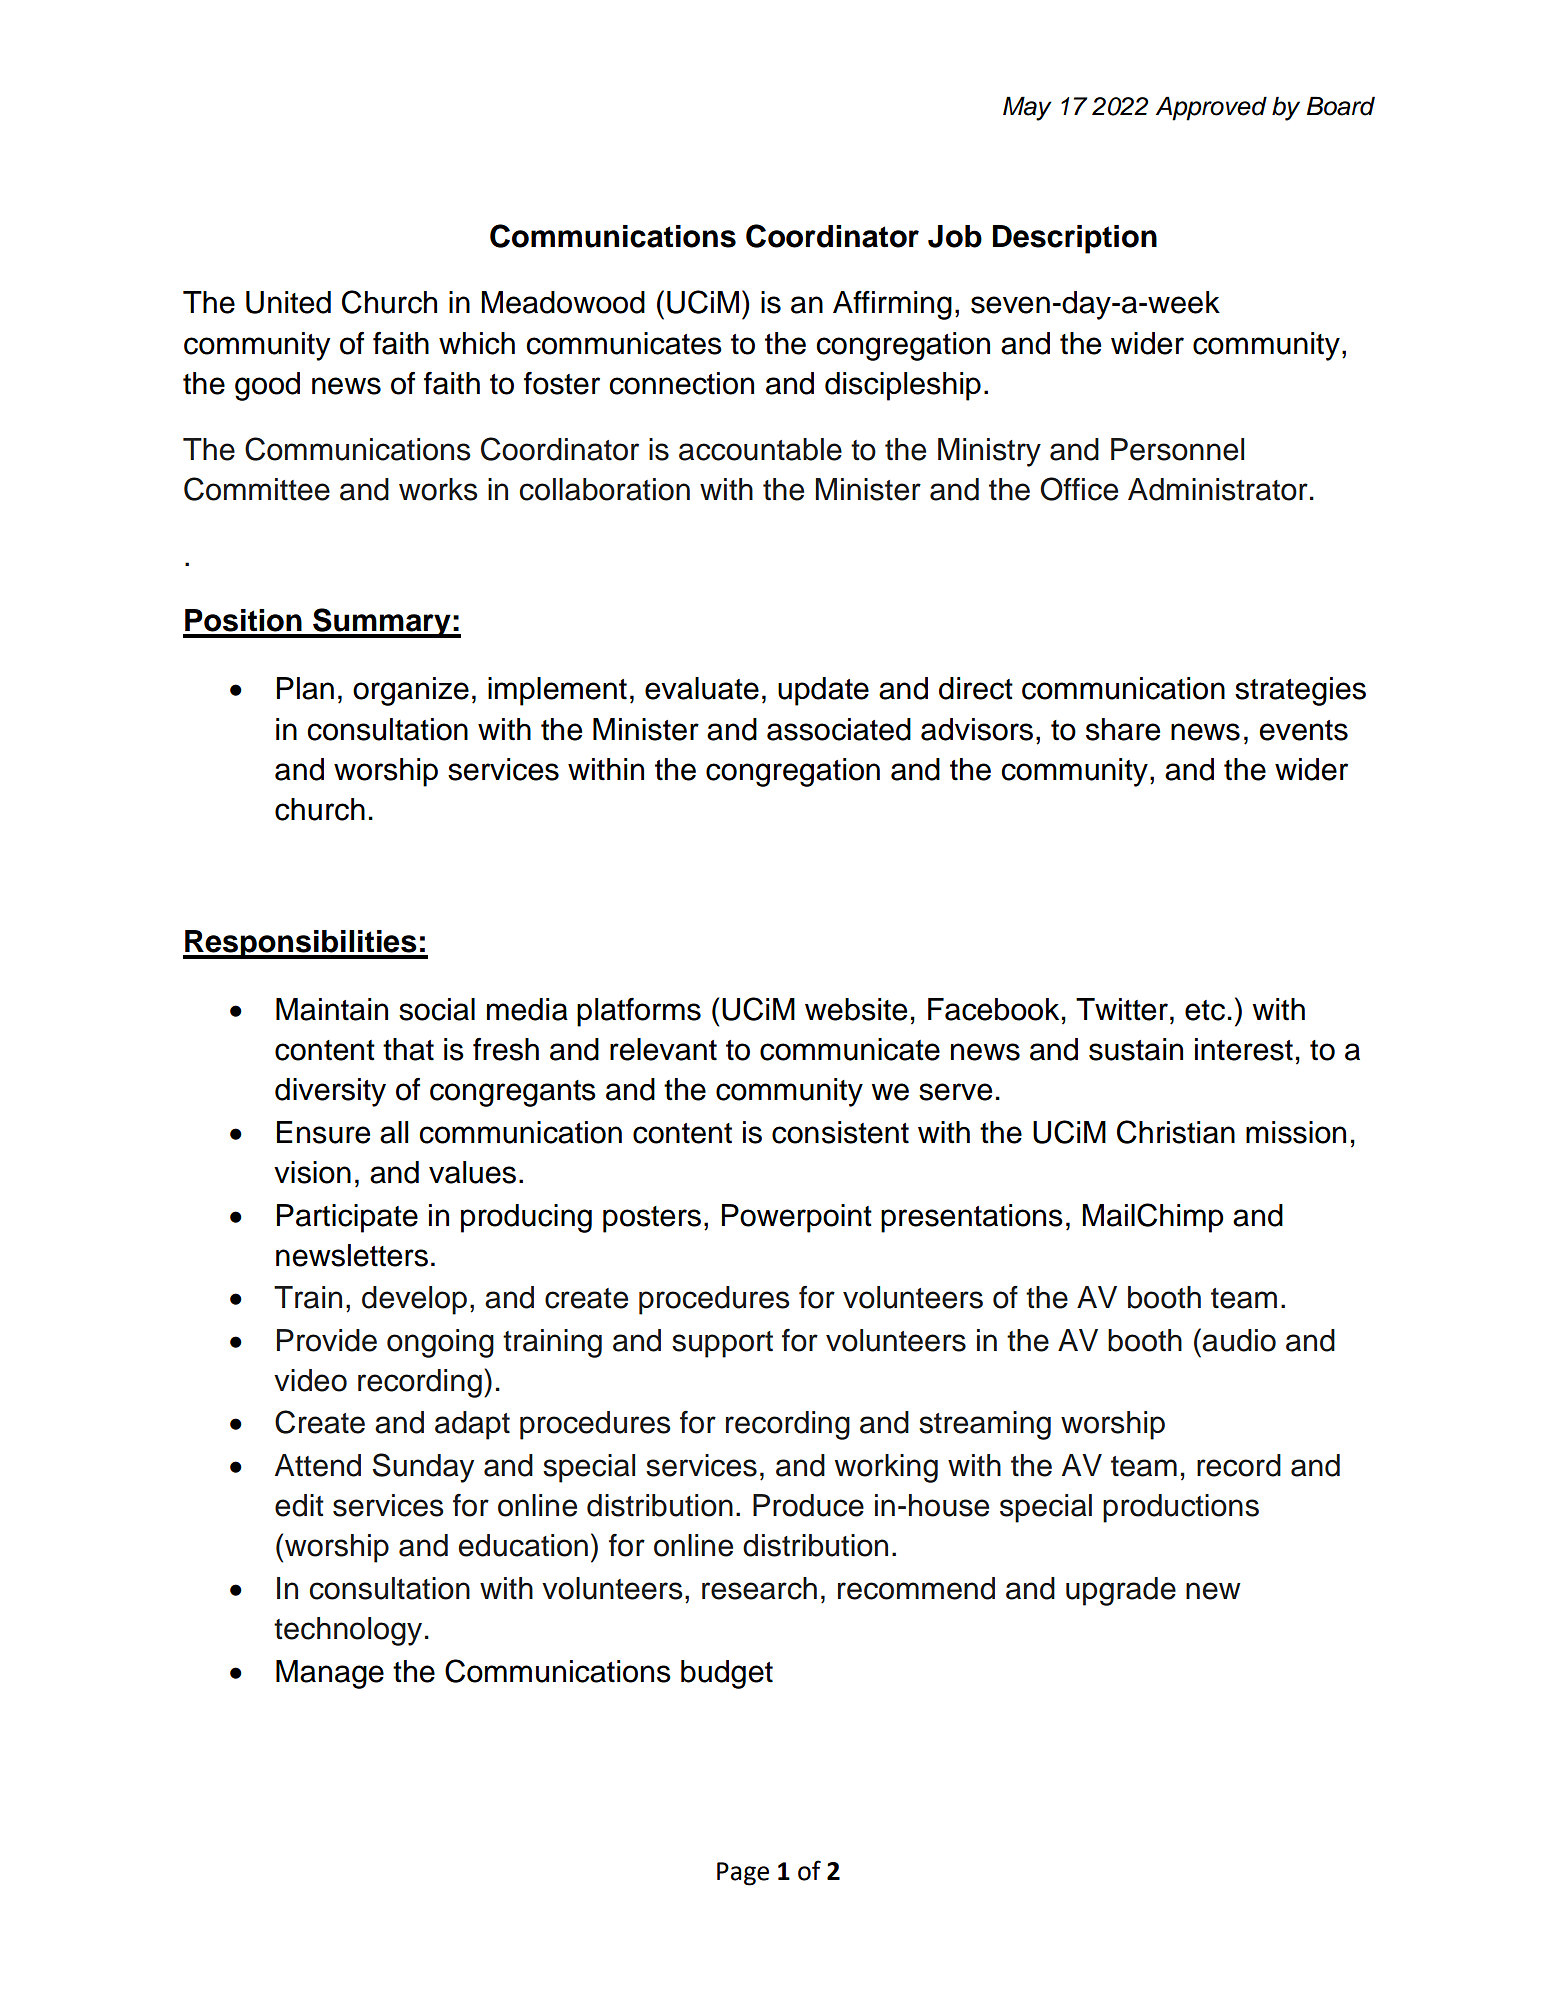 The width and height of the document is (1556, 2013). Describe the element at coordinates (1211, 108) in the document. I see `Approved` at that location.
